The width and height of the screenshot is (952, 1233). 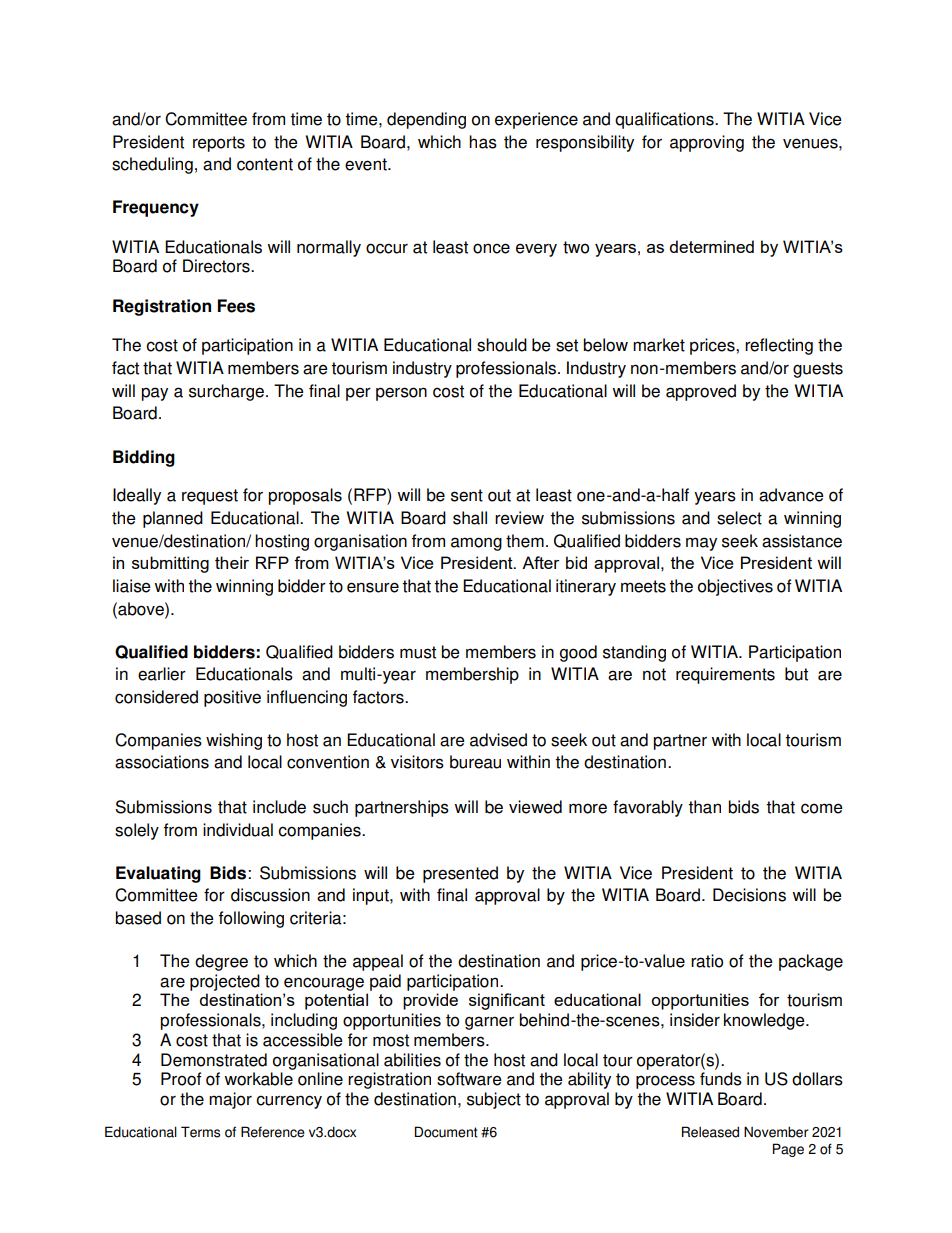 What do you see at coordinates (710, 1132) in the screenshot?
I see `Released` at bounding box center [710, 1132].
